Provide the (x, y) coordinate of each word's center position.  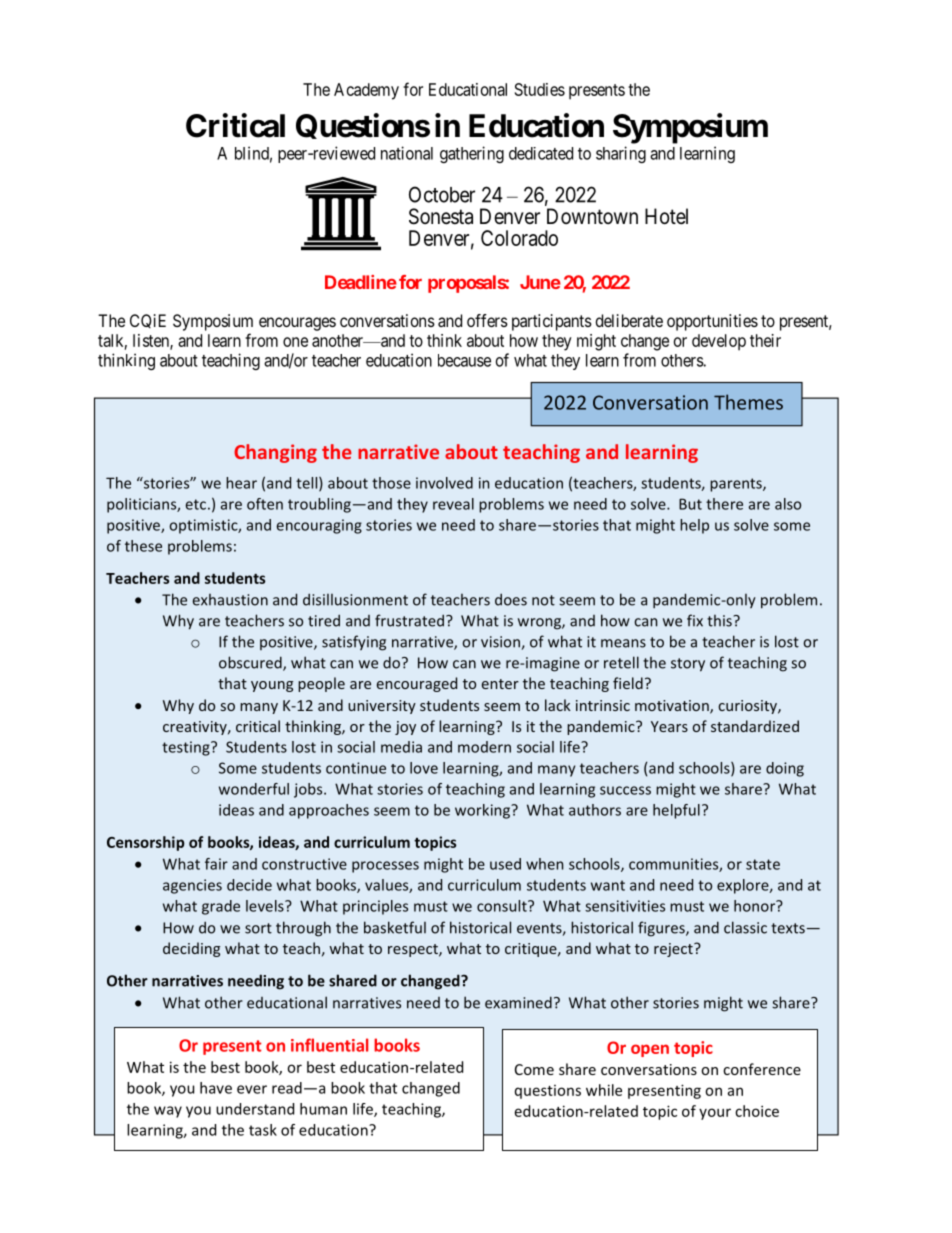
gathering (472, 154)
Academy (366, 91)
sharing (621, 154)
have (216, 1088)
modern (484, 747)
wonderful (254, 789)
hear (241, 483)
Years (669, 726)
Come (534, 1069)
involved (444, 483)
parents (737, 485)
